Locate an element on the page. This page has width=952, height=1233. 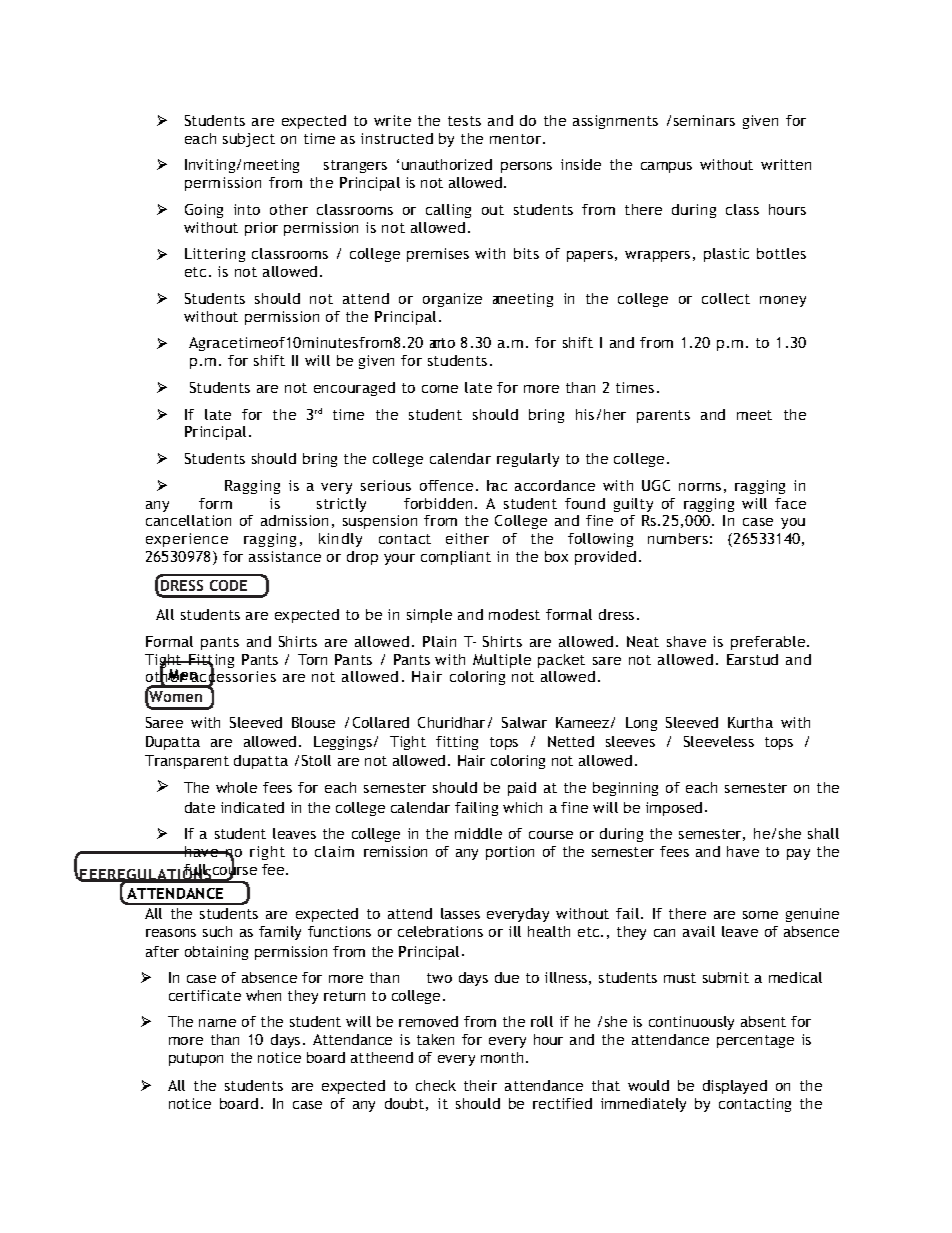
modest is located at coordinates (514, 614).
